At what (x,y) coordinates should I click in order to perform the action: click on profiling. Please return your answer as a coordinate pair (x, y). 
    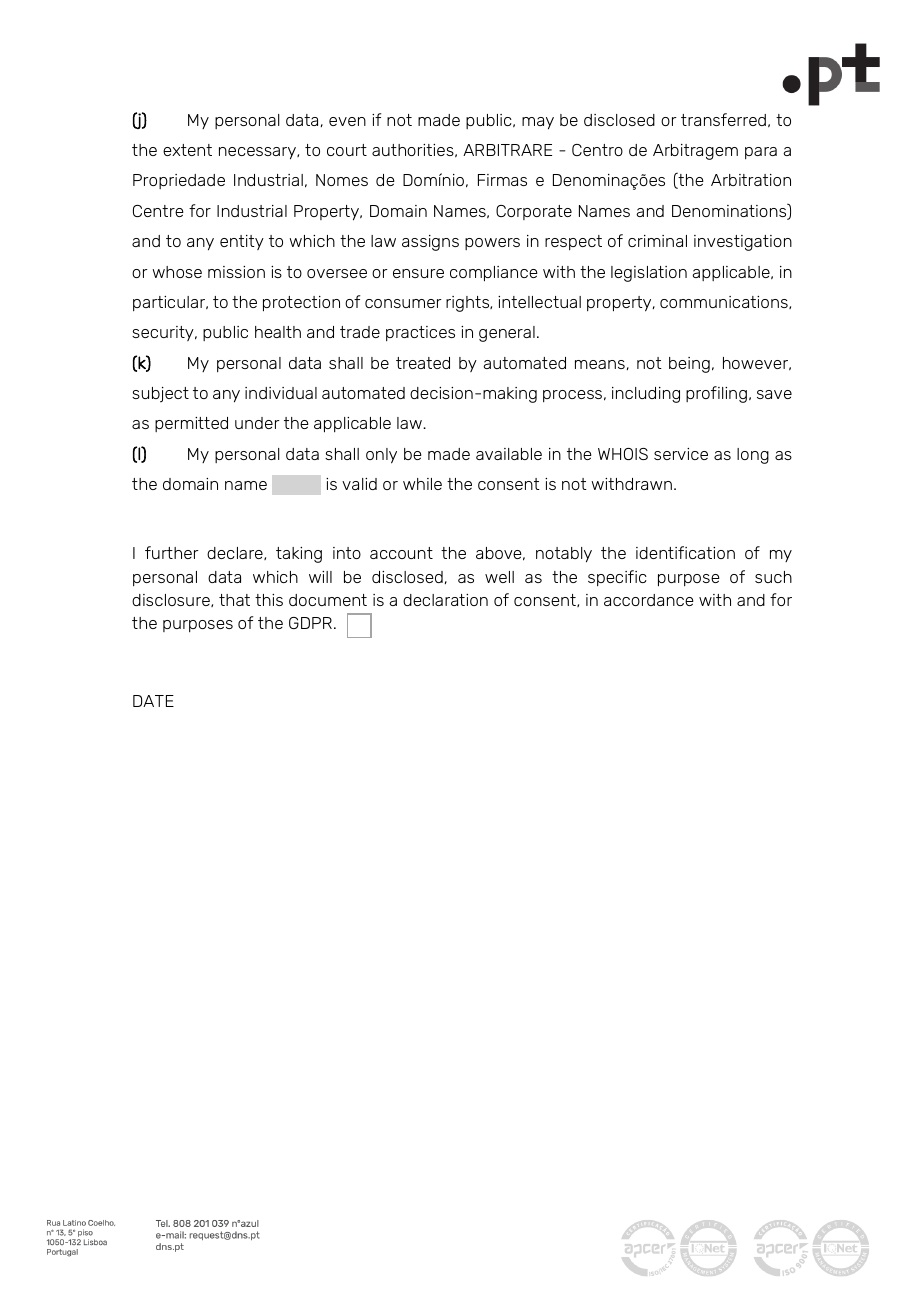
    Looking at the image, I should click on (716, 394).
